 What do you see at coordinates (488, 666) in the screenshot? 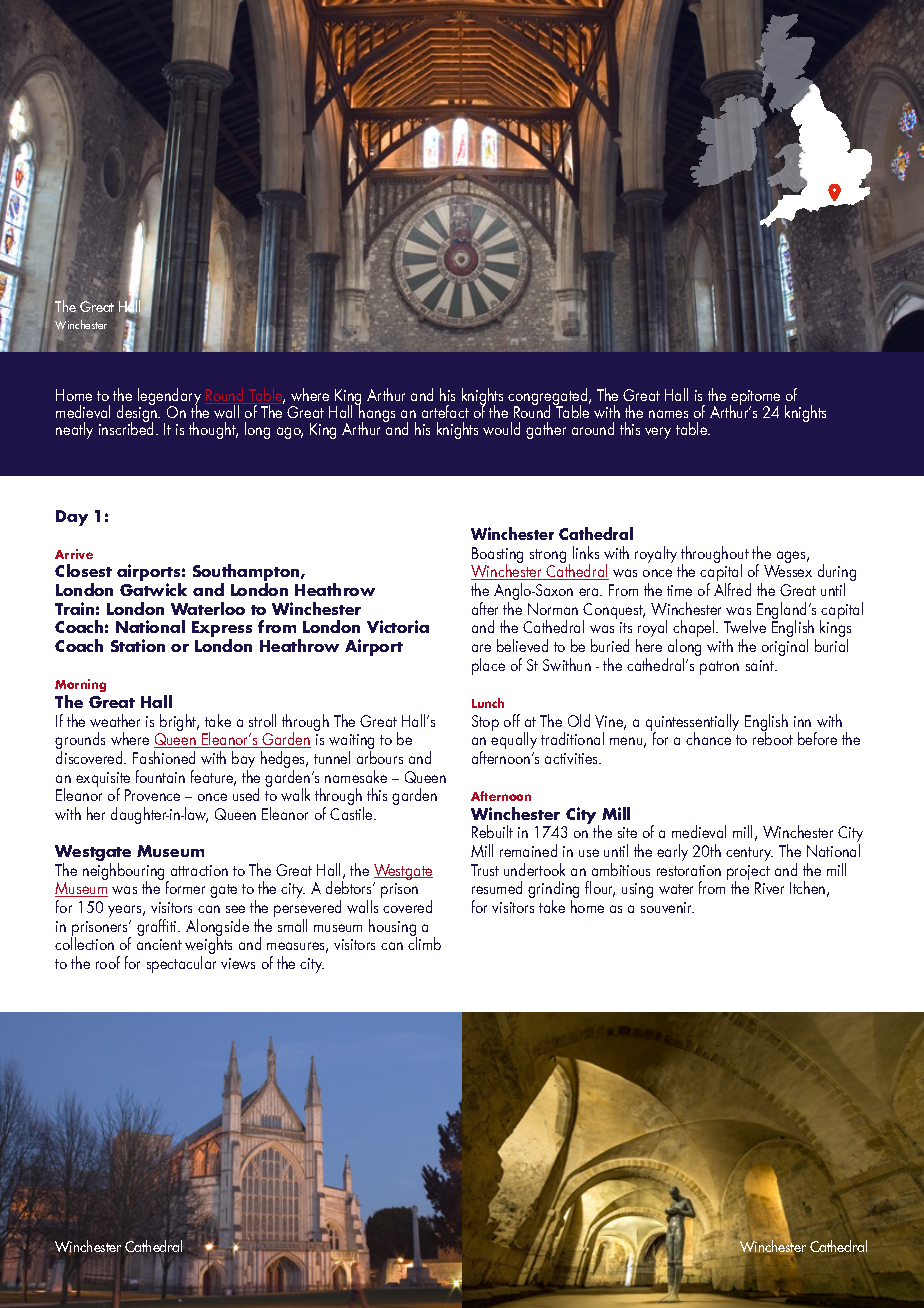
I see `place` at bounding box center [488, 666].
